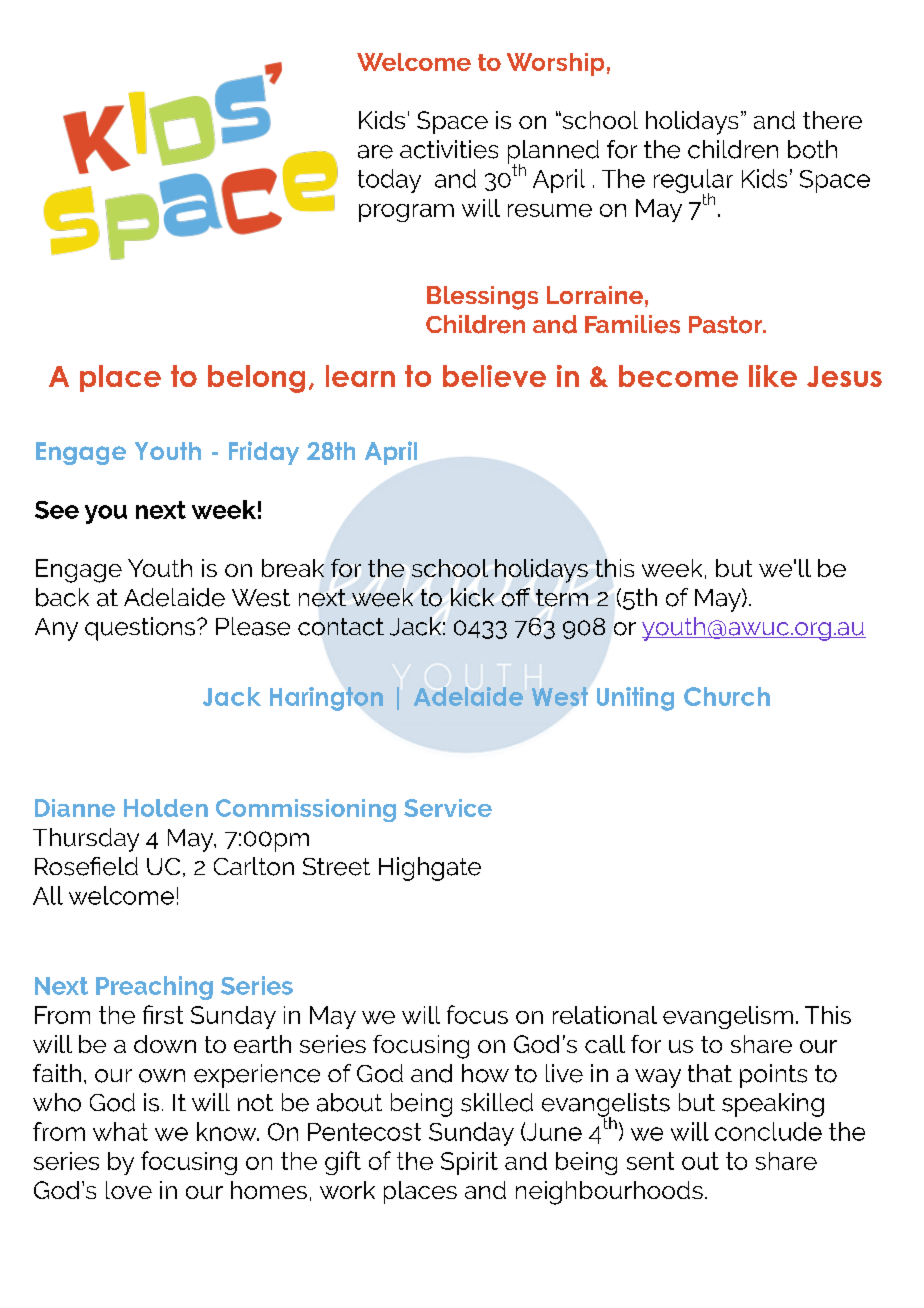  What do you see at coordinates (832, 120) in the document?
I see `there` at bounding box center [832, 120].
